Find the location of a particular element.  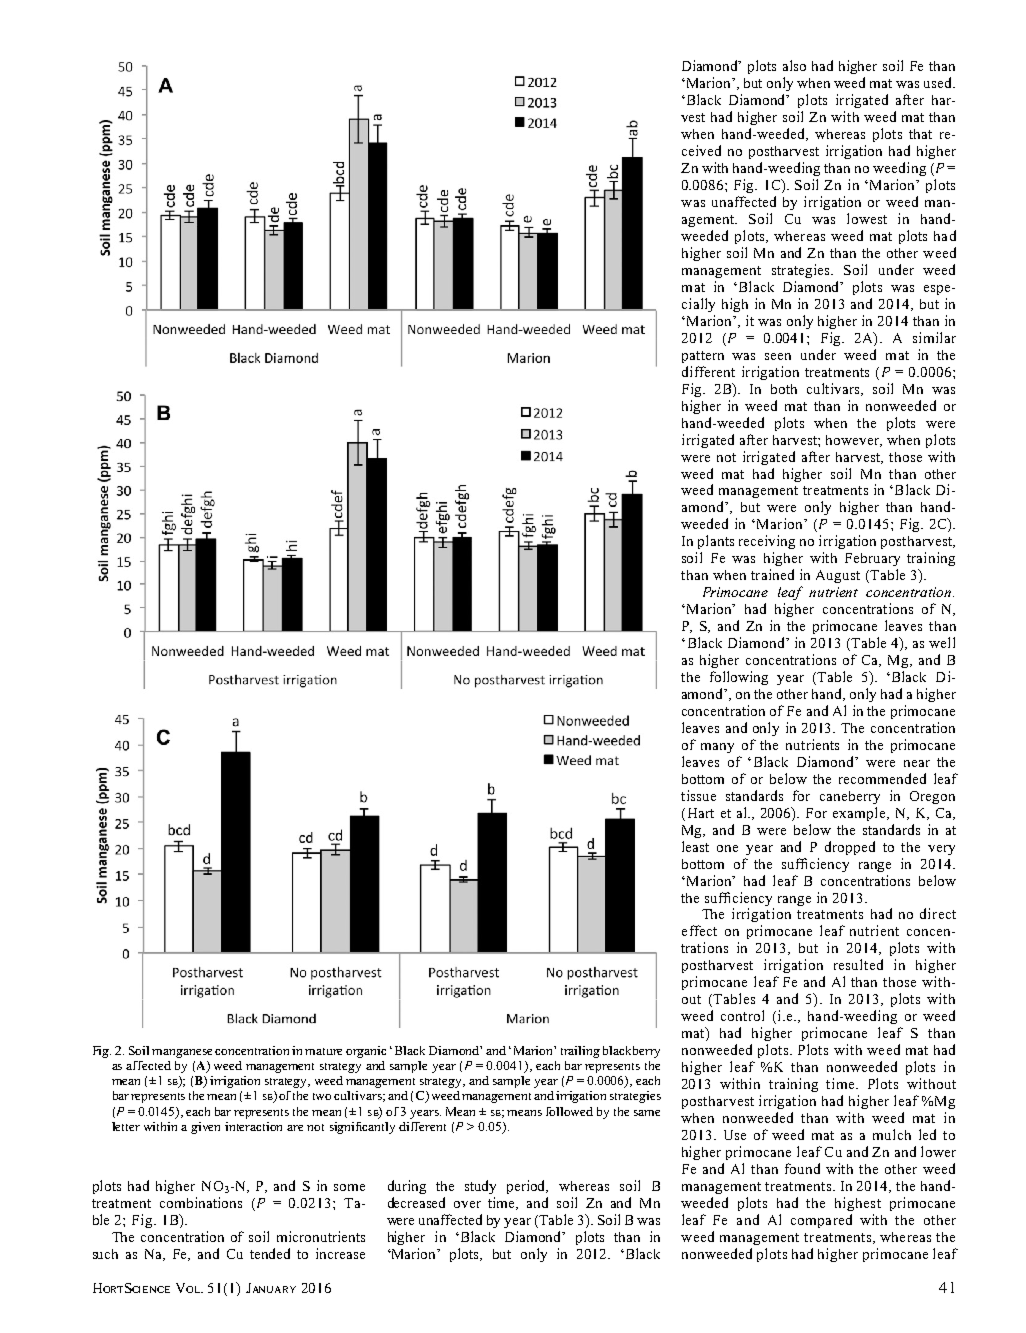

lowest is located at coordinates (867, 218).
